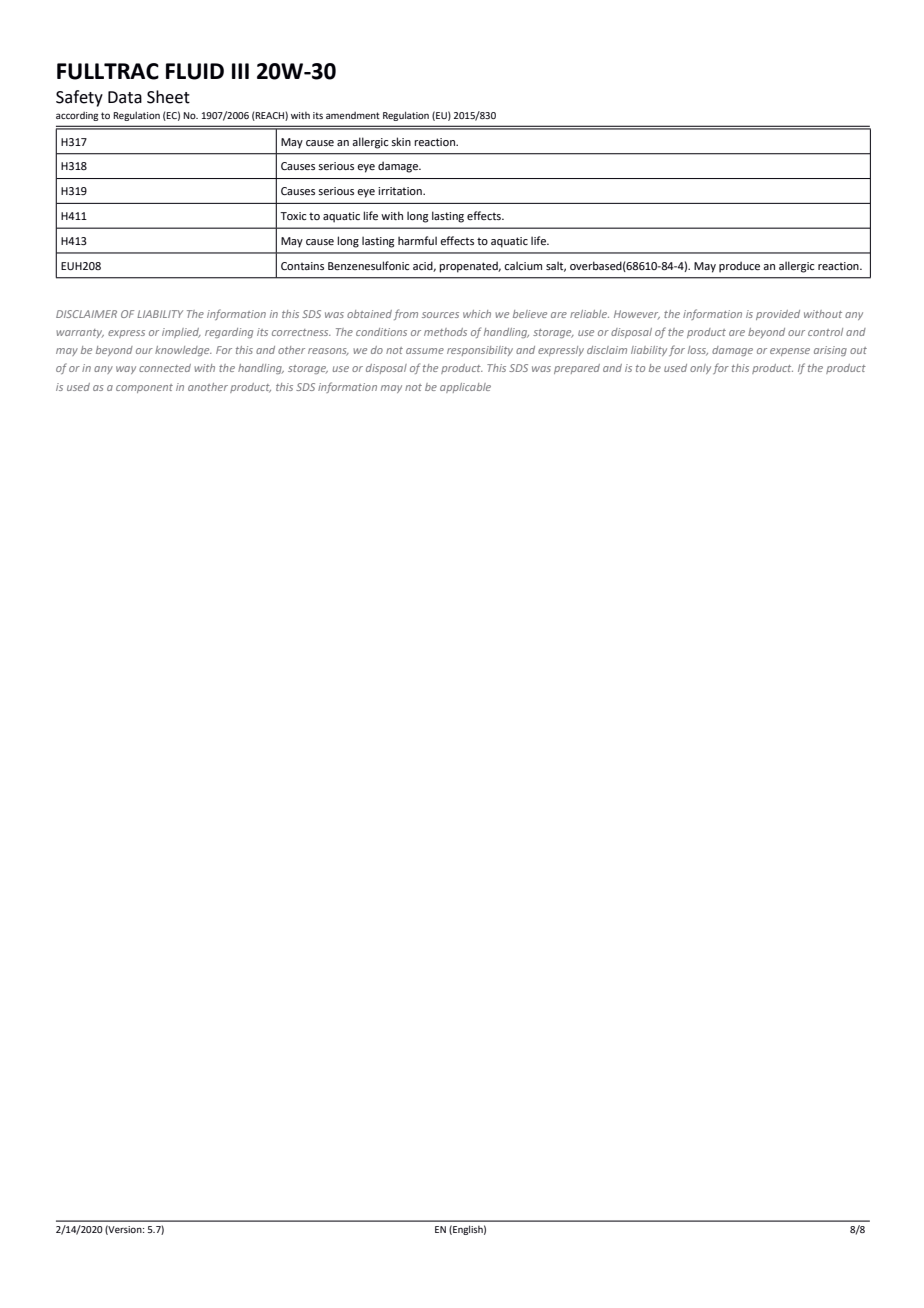 The width and height of the screenshot is (924, 1308). What do you see at coordinates (477, 314) in the screenshot?
I see `which` at bounding box center [477, 314].
